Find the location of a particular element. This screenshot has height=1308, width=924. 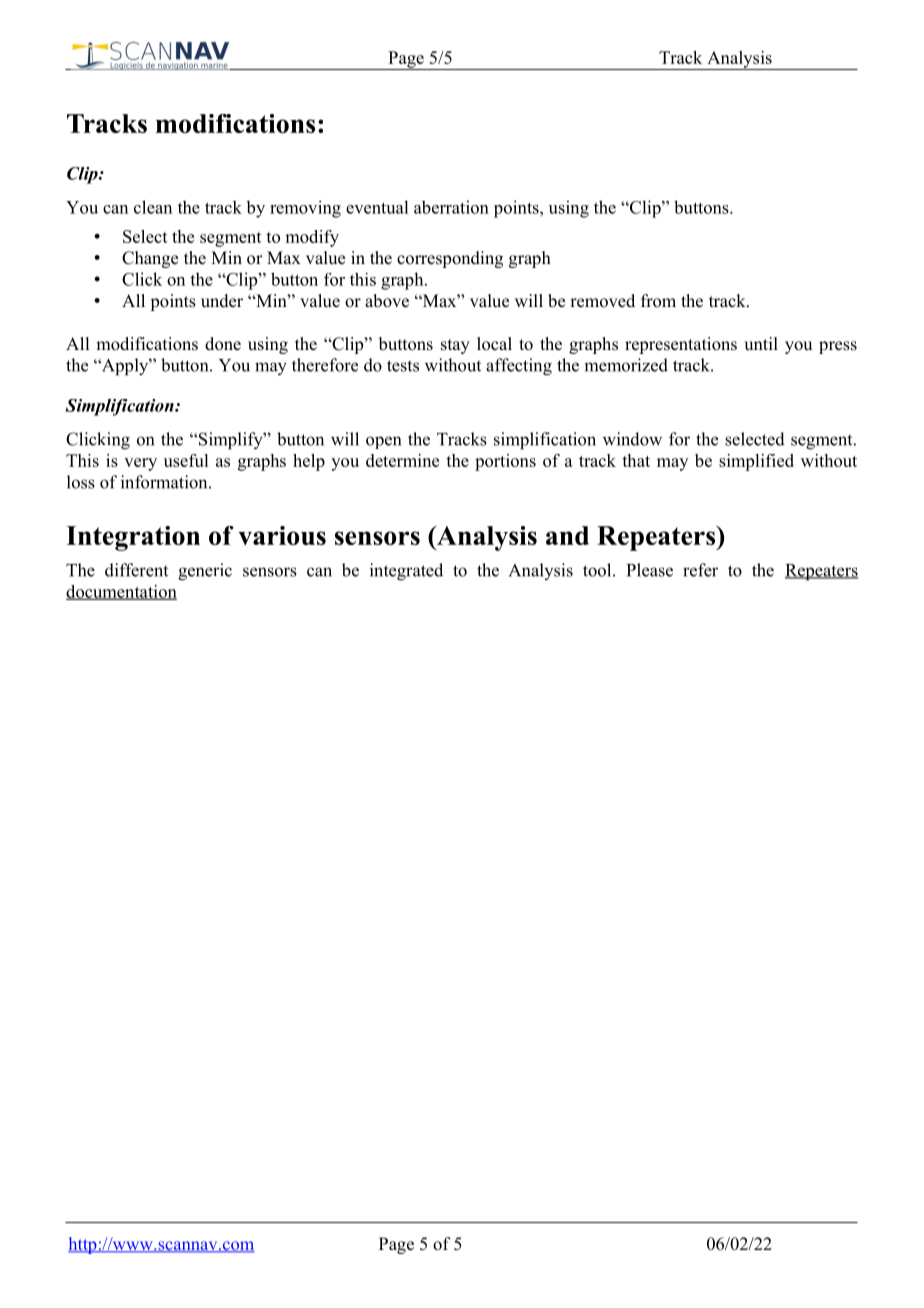

aberration is located at coordinates (451, 207).
